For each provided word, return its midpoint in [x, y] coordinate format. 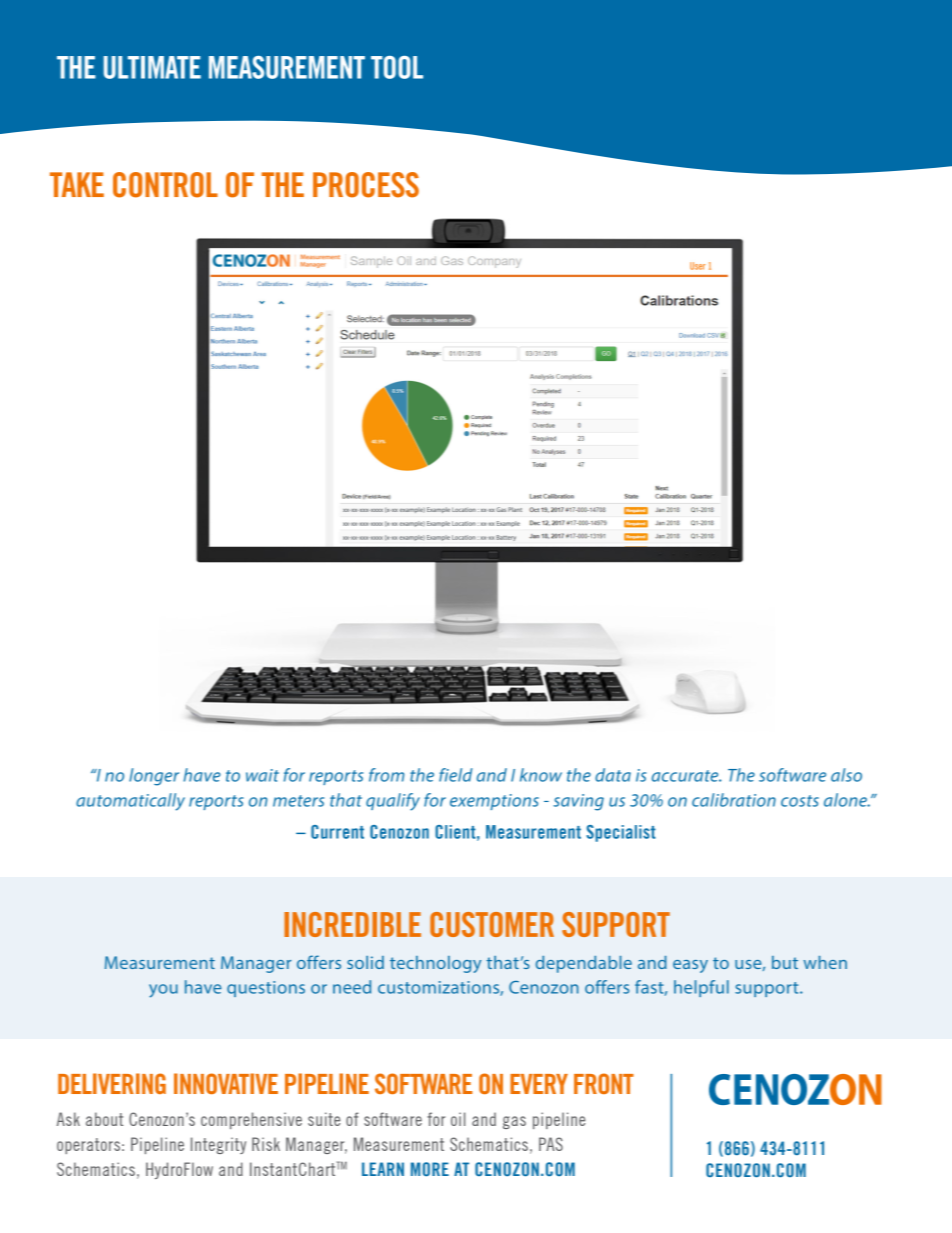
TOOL [397, 67]
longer [154, 777]
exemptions [494, 802]
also [846, 775]
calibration [734, 800]
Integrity [218, 1145]
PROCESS [366, 185]
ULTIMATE [152, 67]
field [456, 775]
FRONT [604, 1083]
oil [458, 1119]
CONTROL [165, 185]
